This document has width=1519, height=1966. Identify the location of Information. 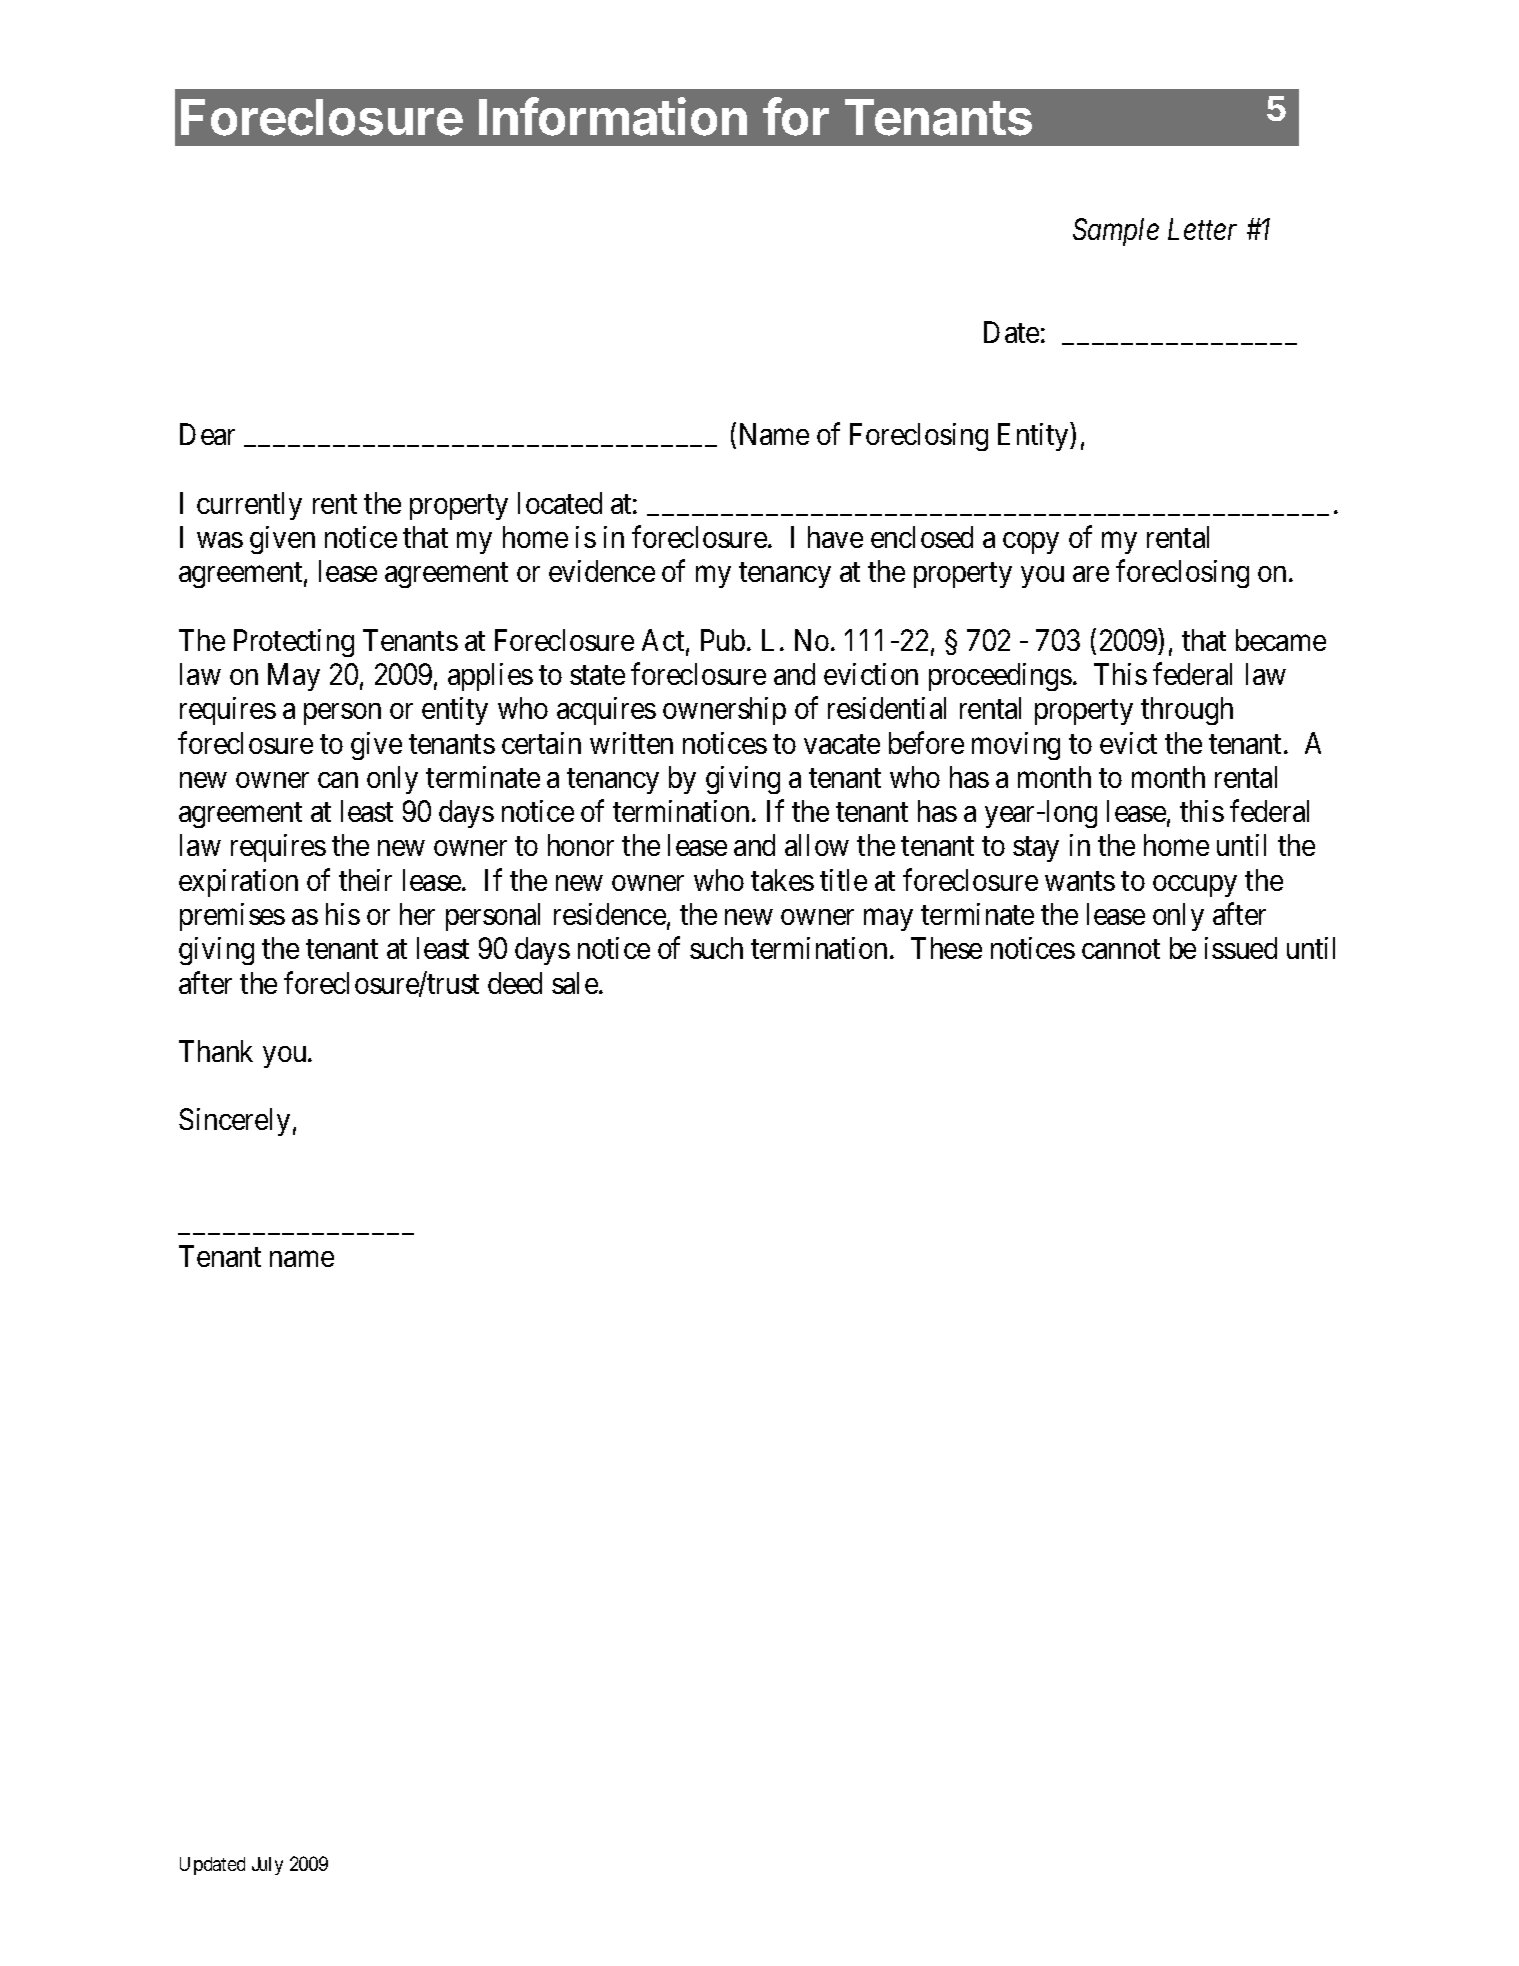
(613, 116).
